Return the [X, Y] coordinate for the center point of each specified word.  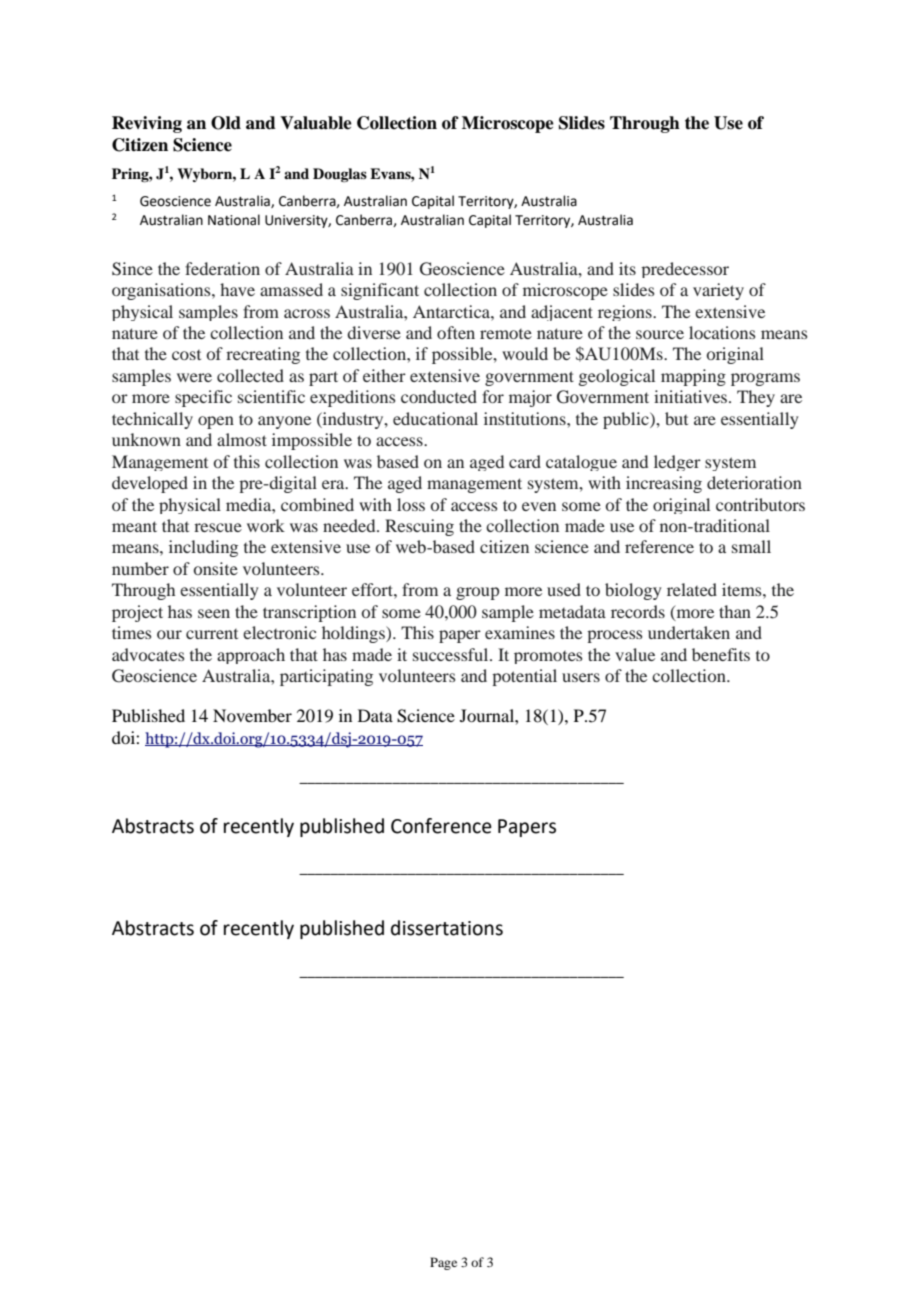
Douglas [340, 175]
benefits [721, 654]
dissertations [447, 928]
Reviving [147, 124]
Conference [441, 826]
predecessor [685, 270]
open [216, 422]
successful [452, 654]
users [581, 677]
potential [524, 677]
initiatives [692, 396]
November [252, 715]
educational [435, 418]
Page [443, 1263]
